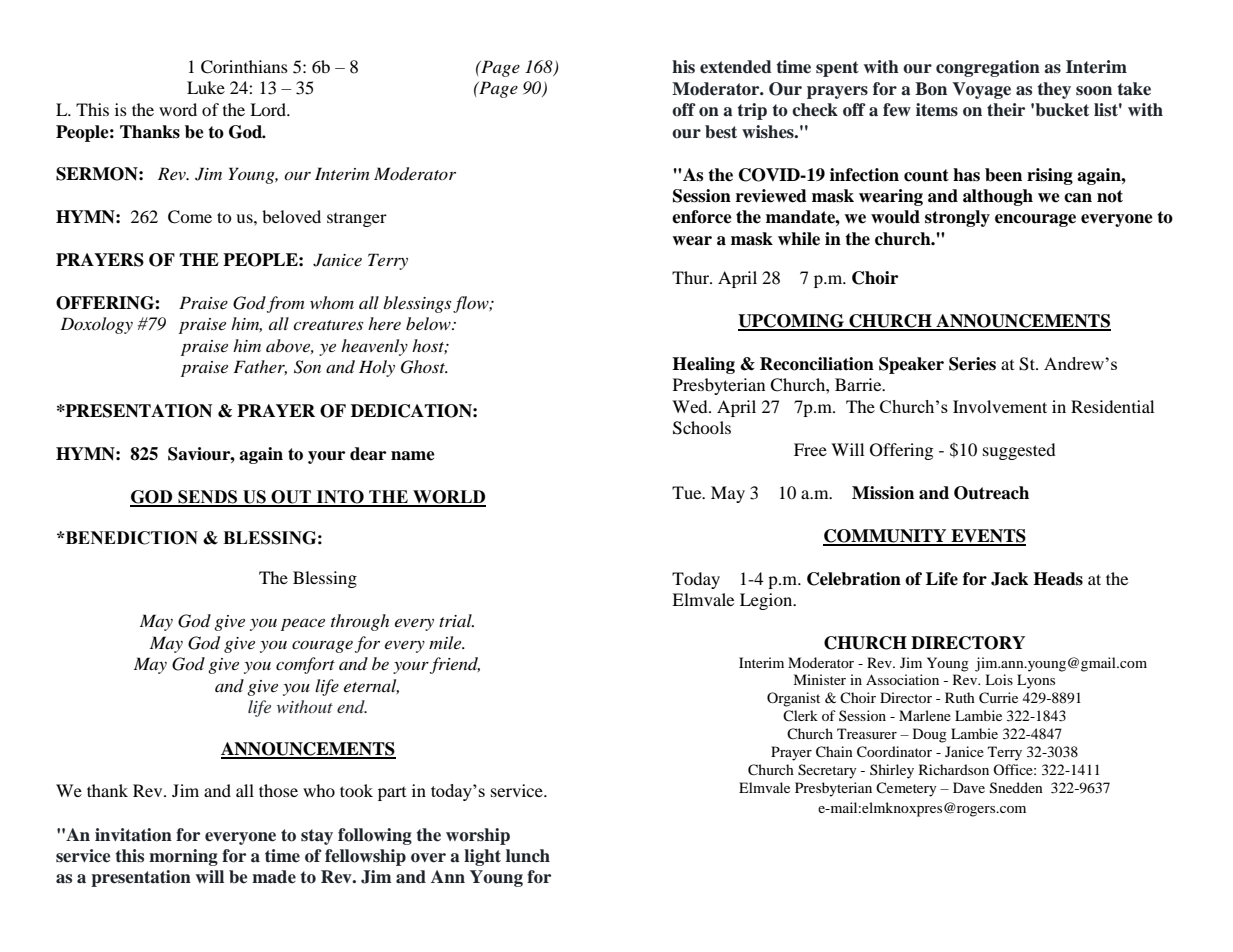 The width and height of the screenshot is (1233, 952). I want to click on Voyage, so click(981, 90).
